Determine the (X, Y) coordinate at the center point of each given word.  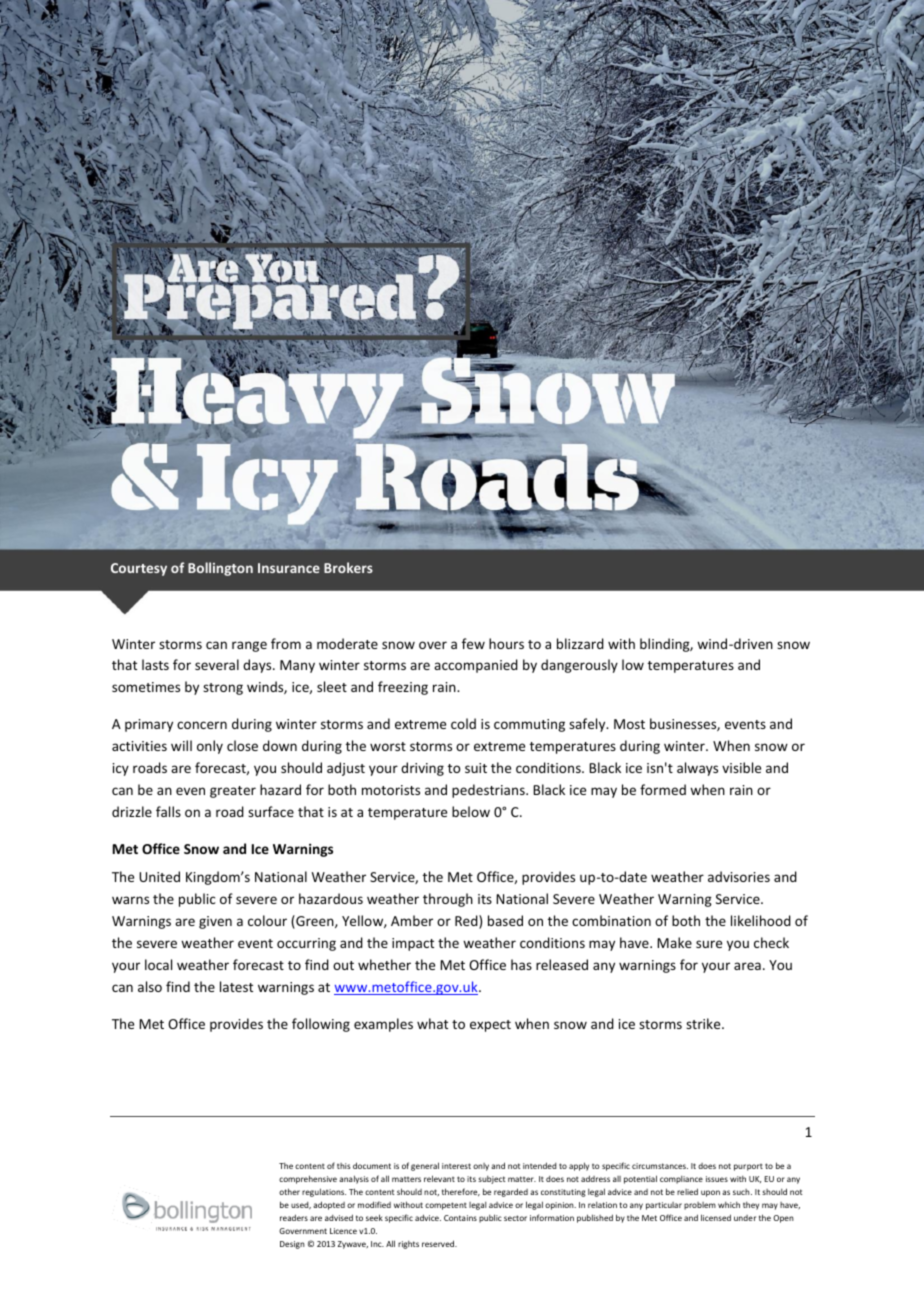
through (448, 900)
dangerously (579, 666)
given (215, 922)
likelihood (761, 920)
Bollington (220, 569)
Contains (460, 1218)
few (473, 643)
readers (294, 1217)
